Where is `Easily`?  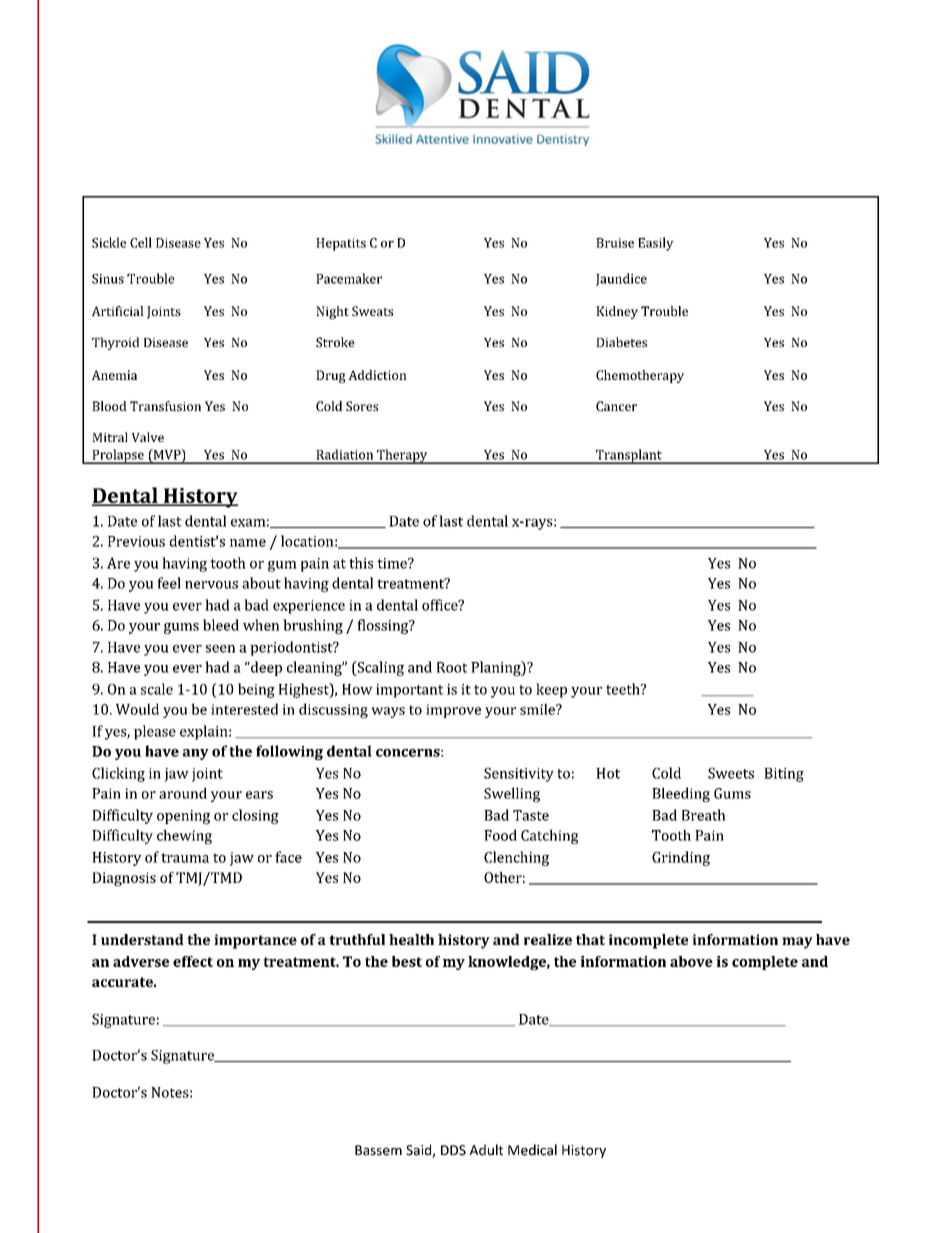 Easily is located at coordinates (656, 244).
